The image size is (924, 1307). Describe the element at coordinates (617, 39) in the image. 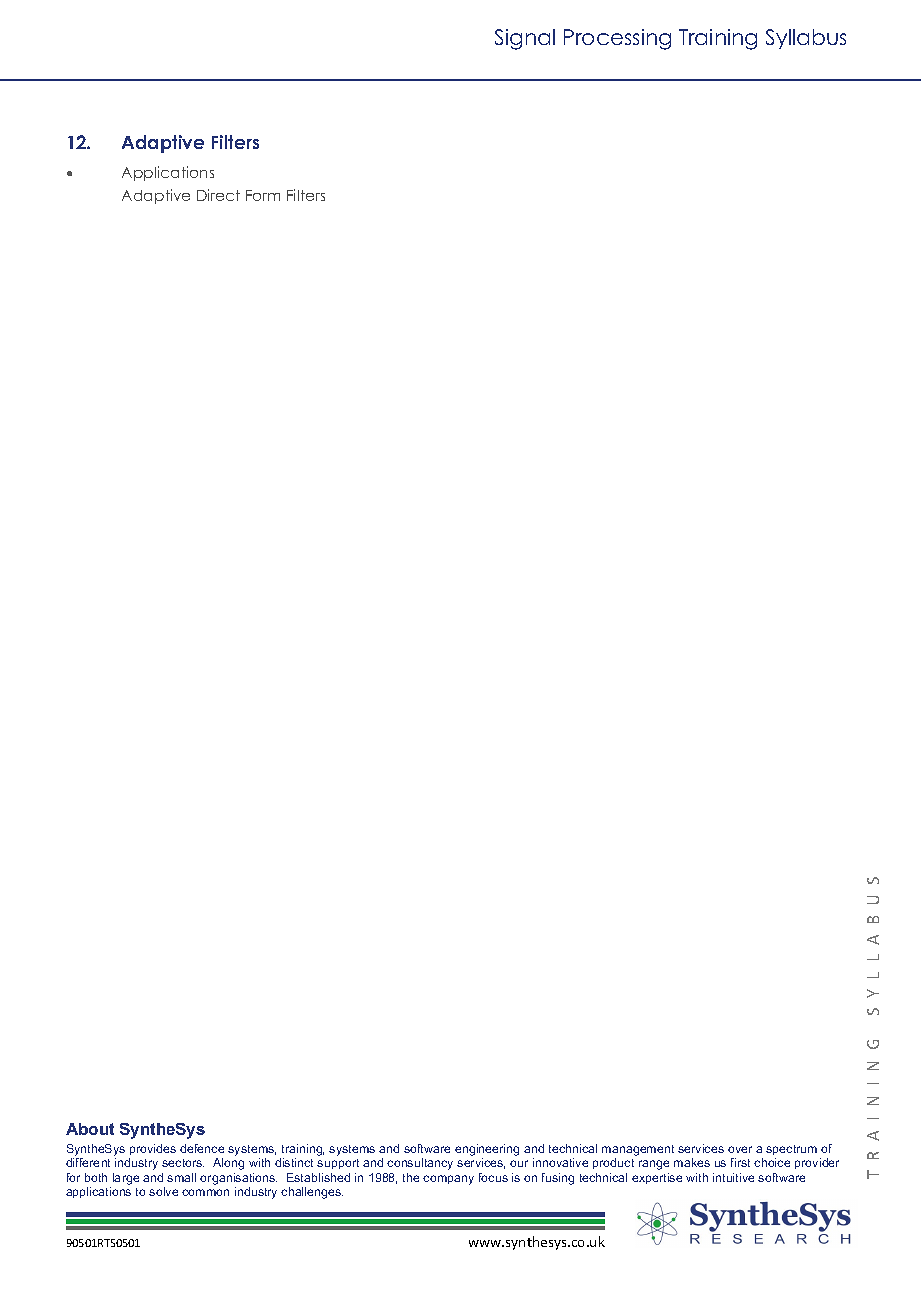

I see `Processing` at that location.
